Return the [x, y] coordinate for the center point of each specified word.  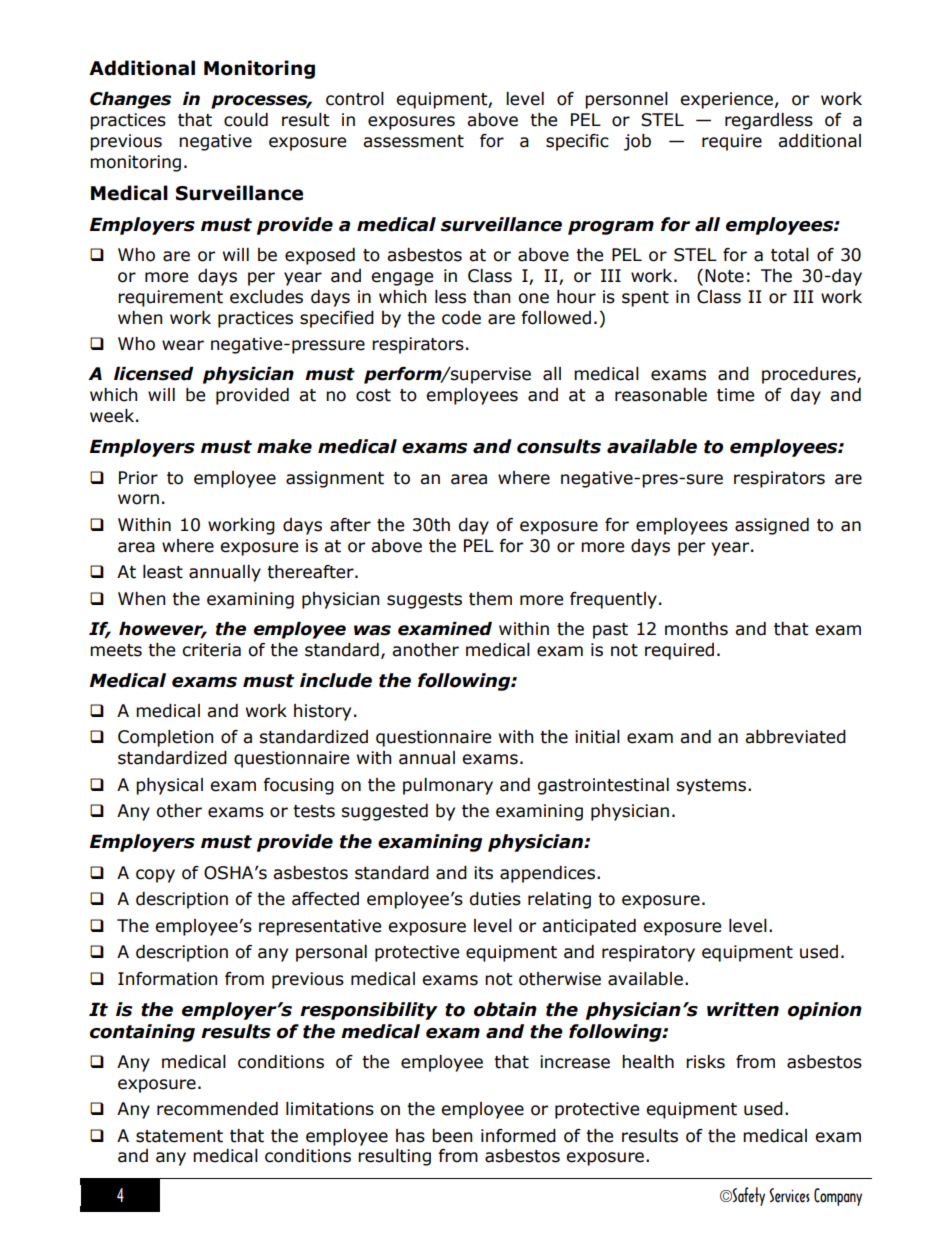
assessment [413, 141]
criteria [211, 650]
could [246, 120]
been [452, 1136]
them [490, 599]
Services [789, 1195]
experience [726, 100]
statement [179, 1136]
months [696, 629]
